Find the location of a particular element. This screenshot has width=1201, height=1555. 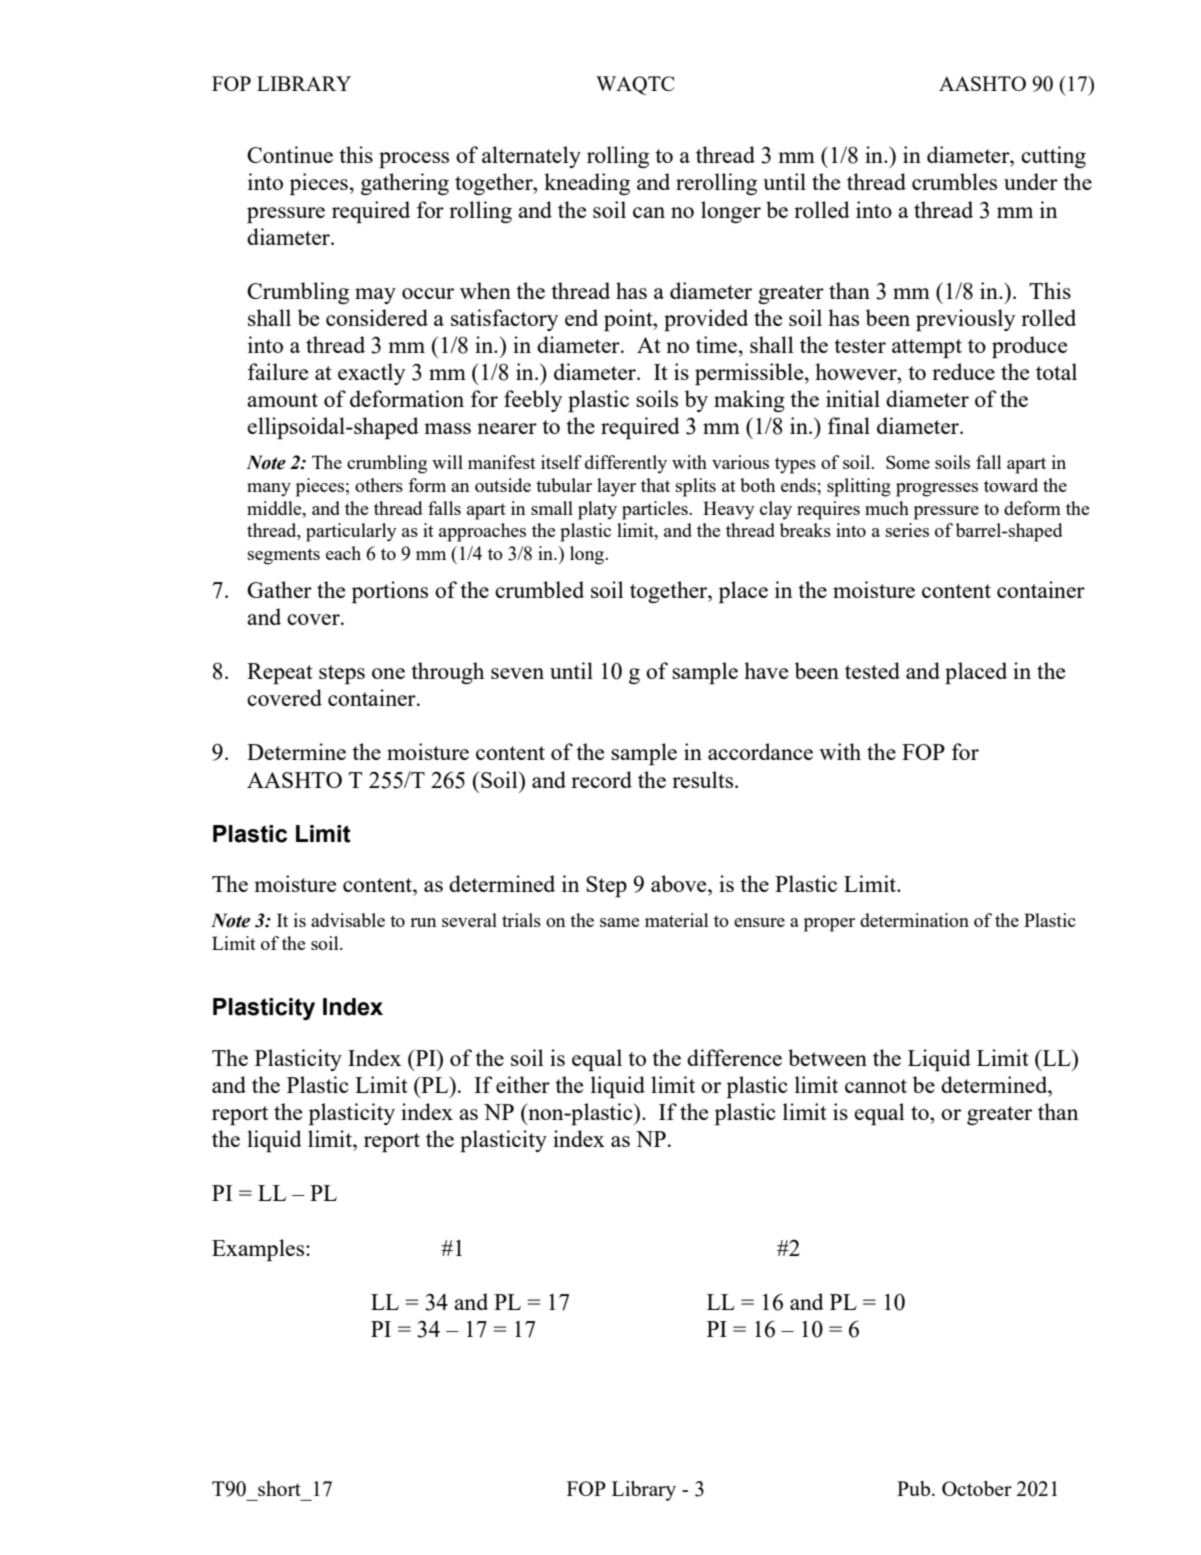

Examples is located at coordinates (259, 1250).
